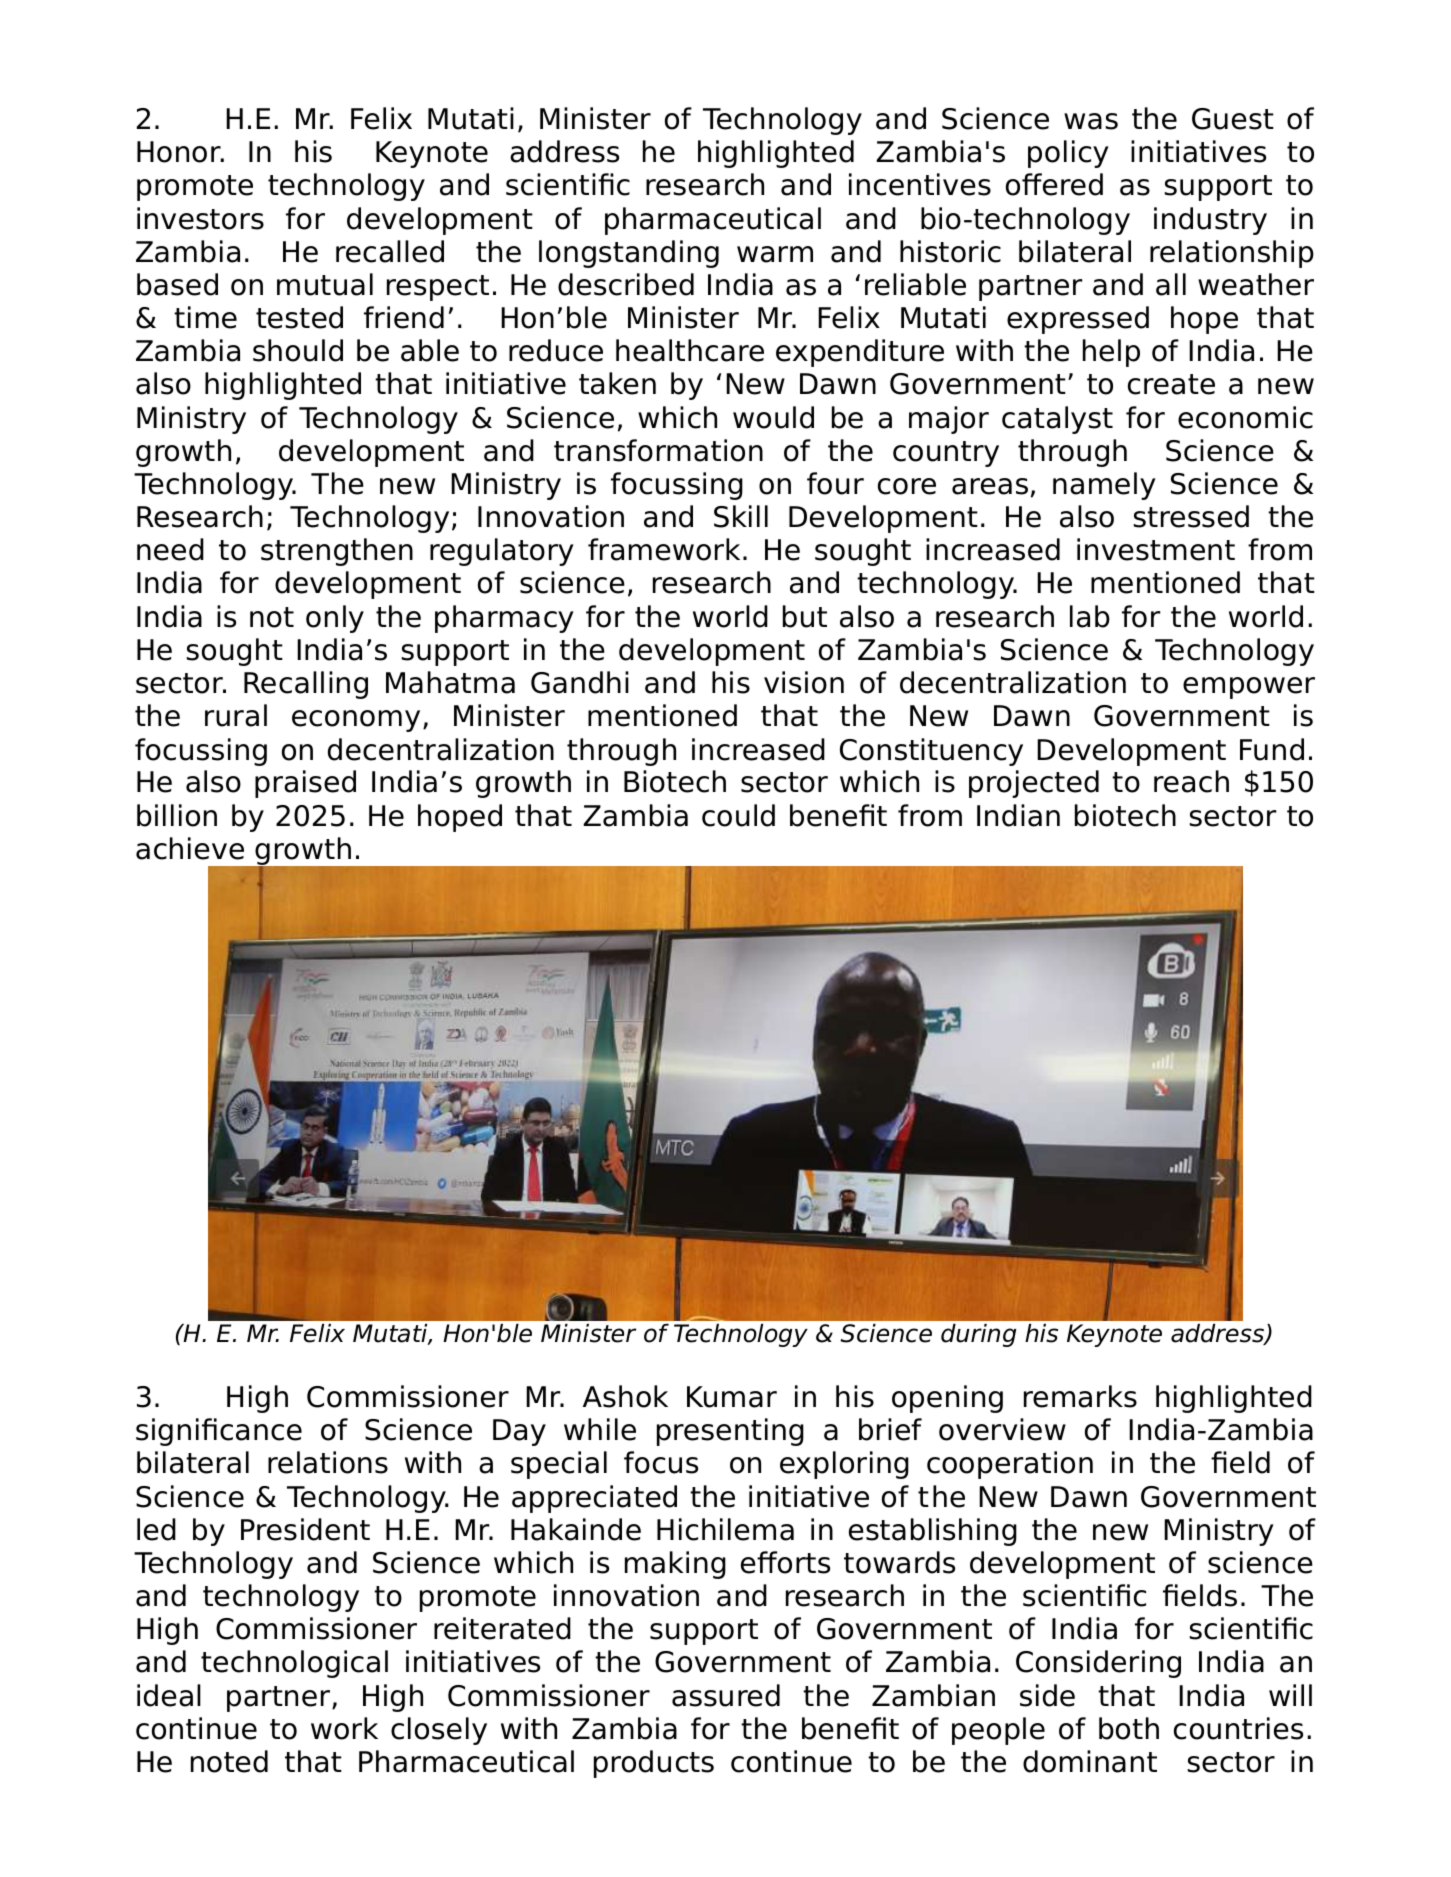  I want to click on investment, so click(1156, 549).
